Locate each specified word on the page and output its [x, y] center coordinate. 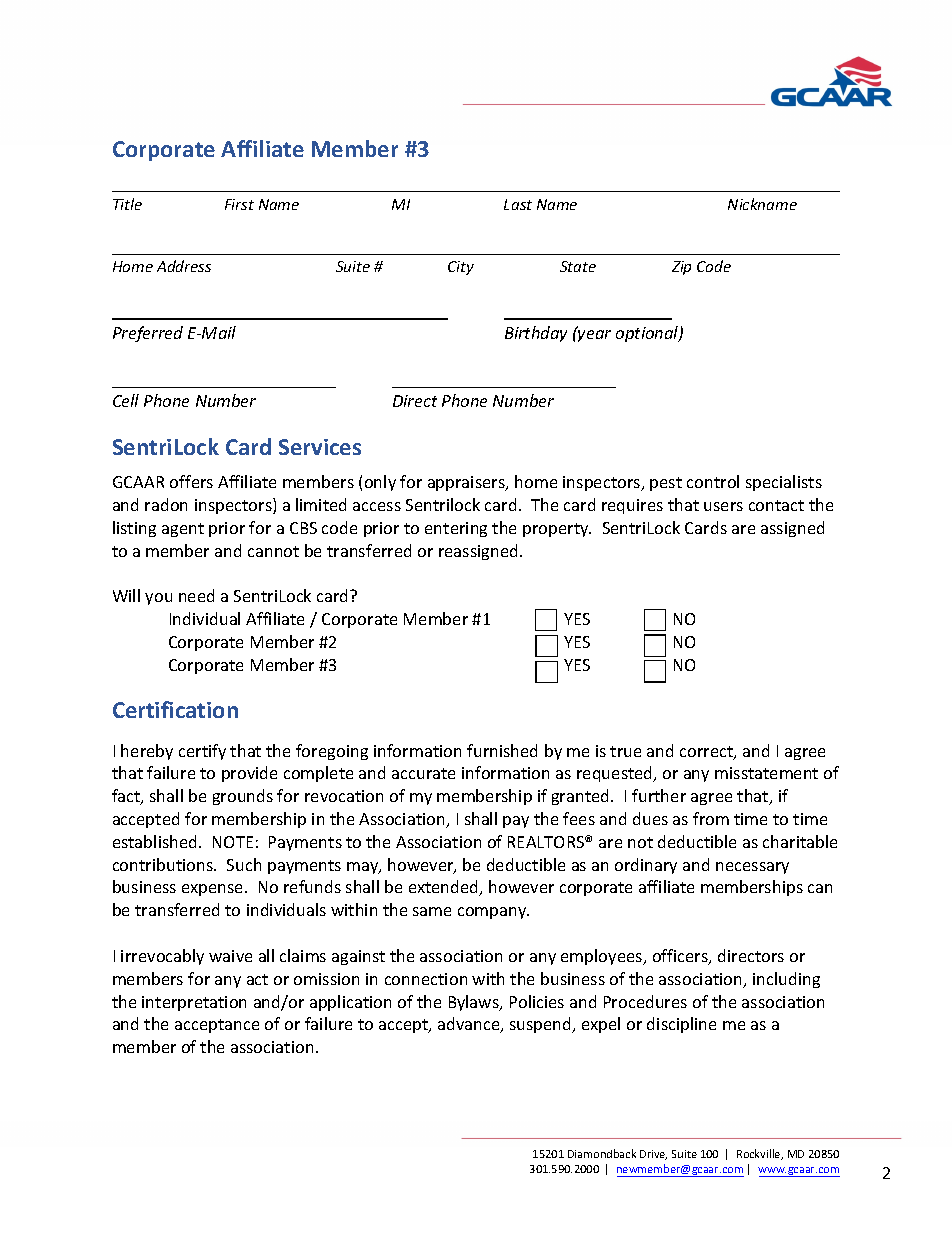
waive [230, 956]
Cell [126, 400]
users [723, 506]
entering [456, 529]
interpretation [194, 1003]
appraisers [467, 483]
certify [202, 752]
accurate [423, 773]
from [711, 818]
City [461, 268]
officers [681, 957]
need [196, 595]
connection [426, 979]
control [713, 481]
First [239, 204]
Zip [681, 268]
